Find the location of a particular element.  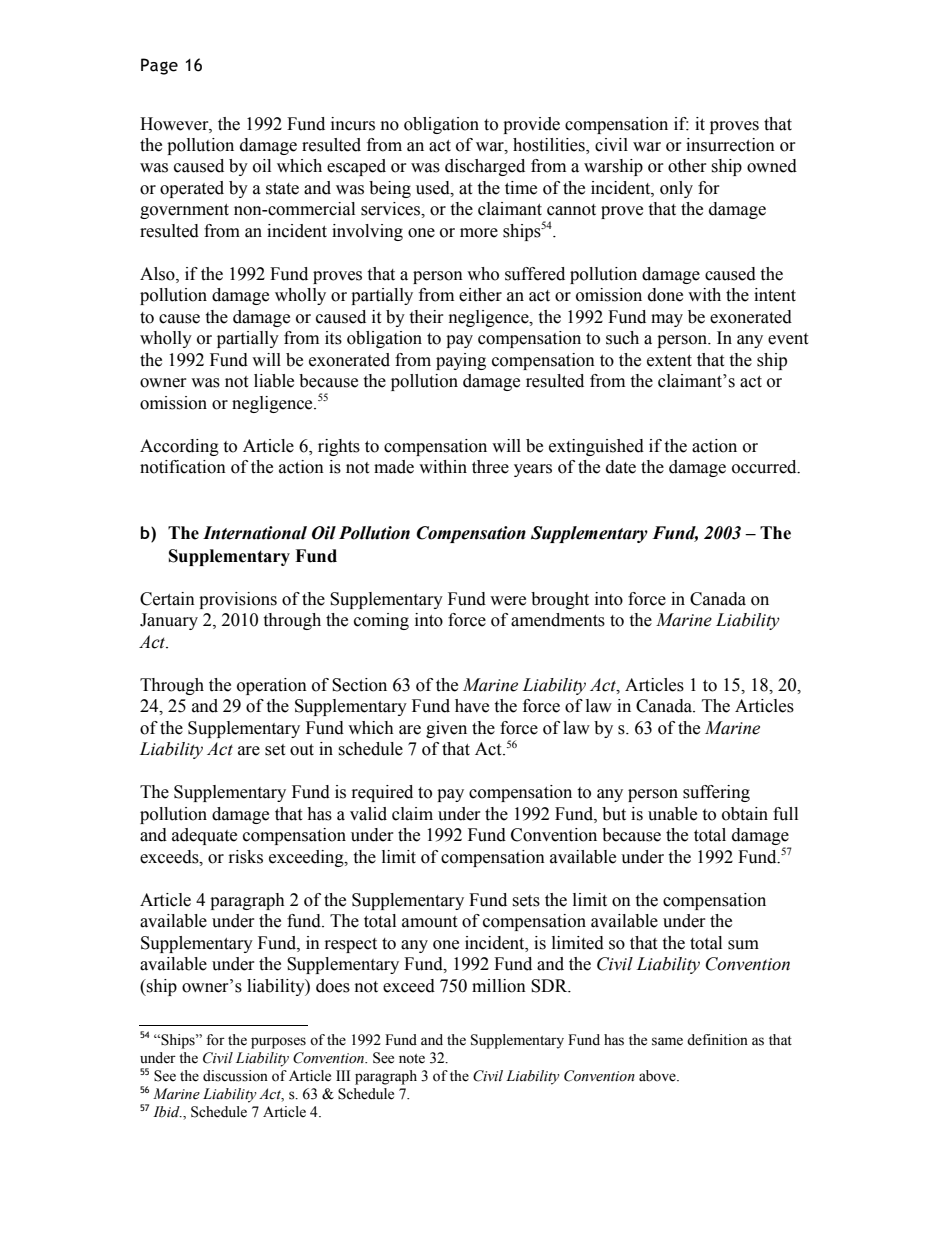

discussion is located at coordinates (235, 1076).
